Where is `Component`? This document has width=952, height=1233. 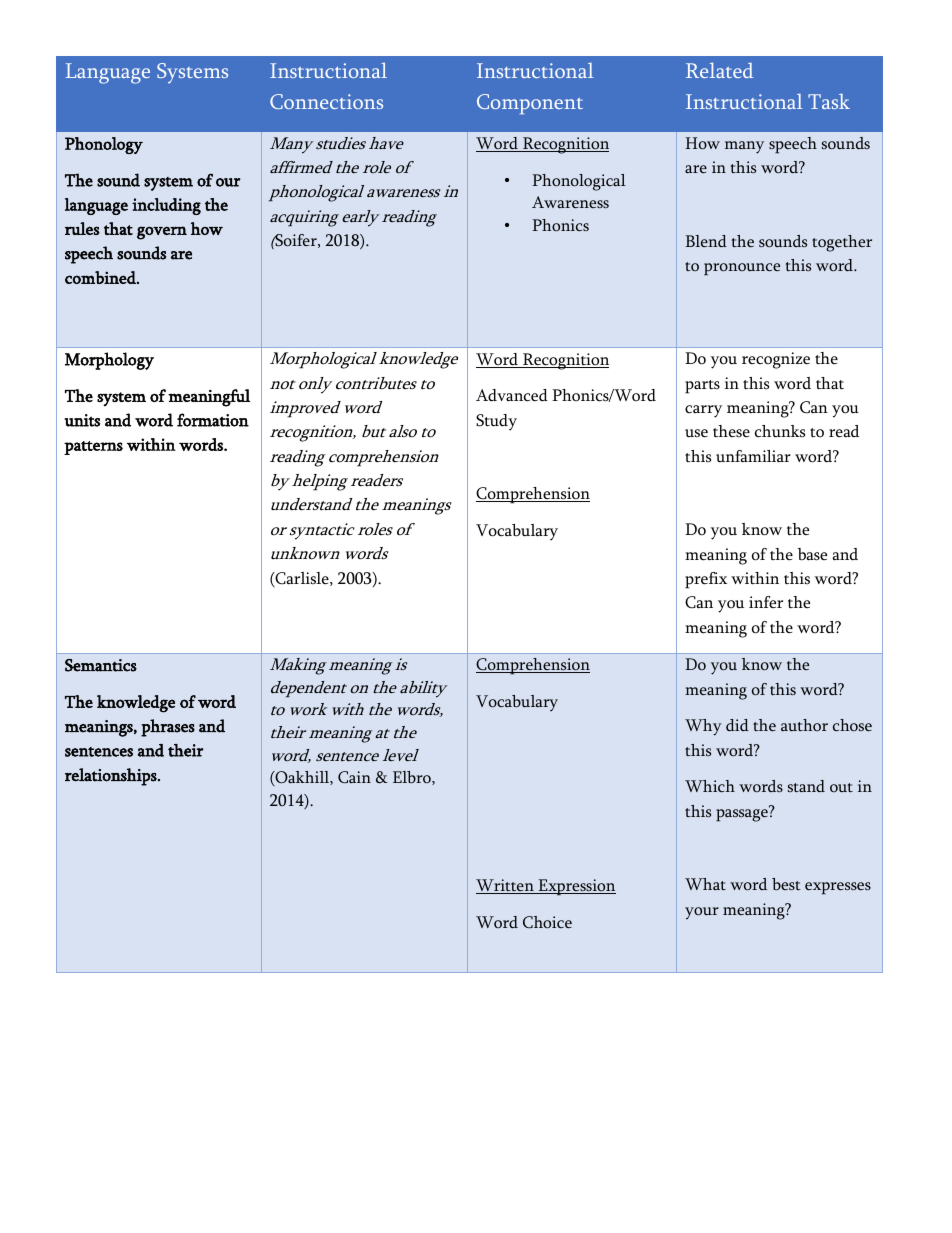 Component is located at coordinates (530, 104).
